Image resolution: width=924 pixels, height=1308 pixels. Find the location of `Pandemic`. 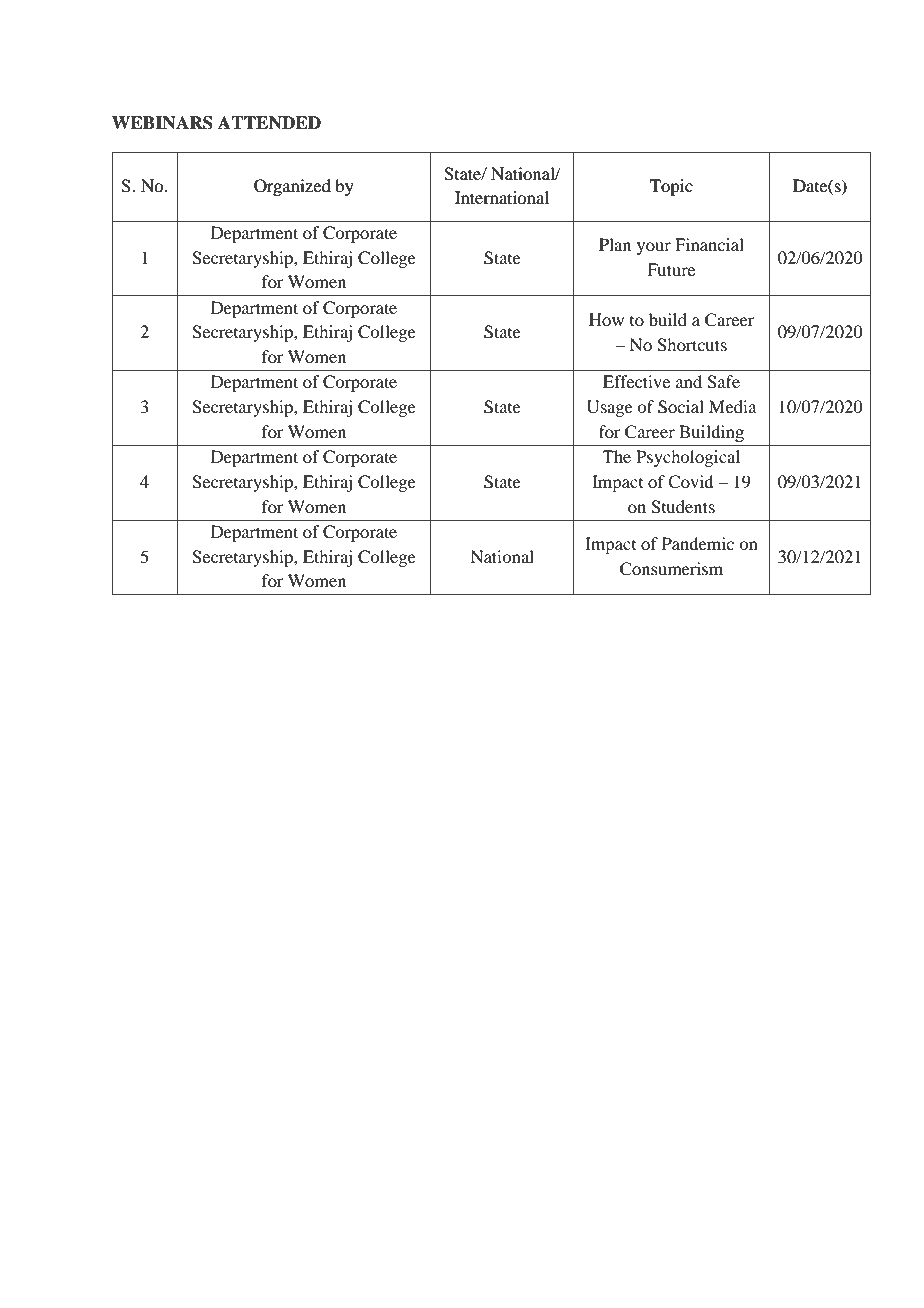

Pandemic is located at coordinates (698, 543).
